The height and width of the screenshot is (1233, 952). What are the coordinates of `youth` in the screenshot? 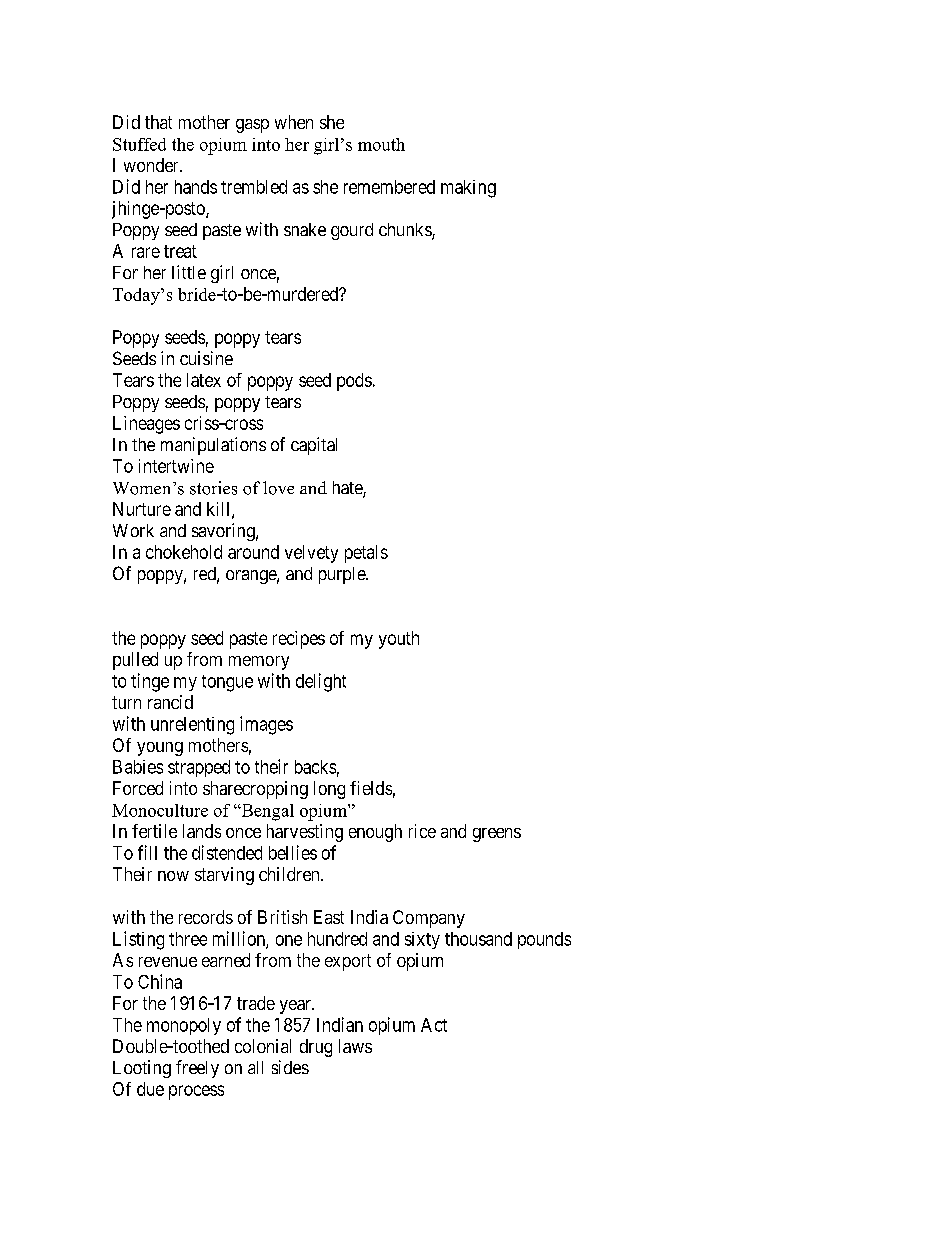 It's located at (399, 640).
